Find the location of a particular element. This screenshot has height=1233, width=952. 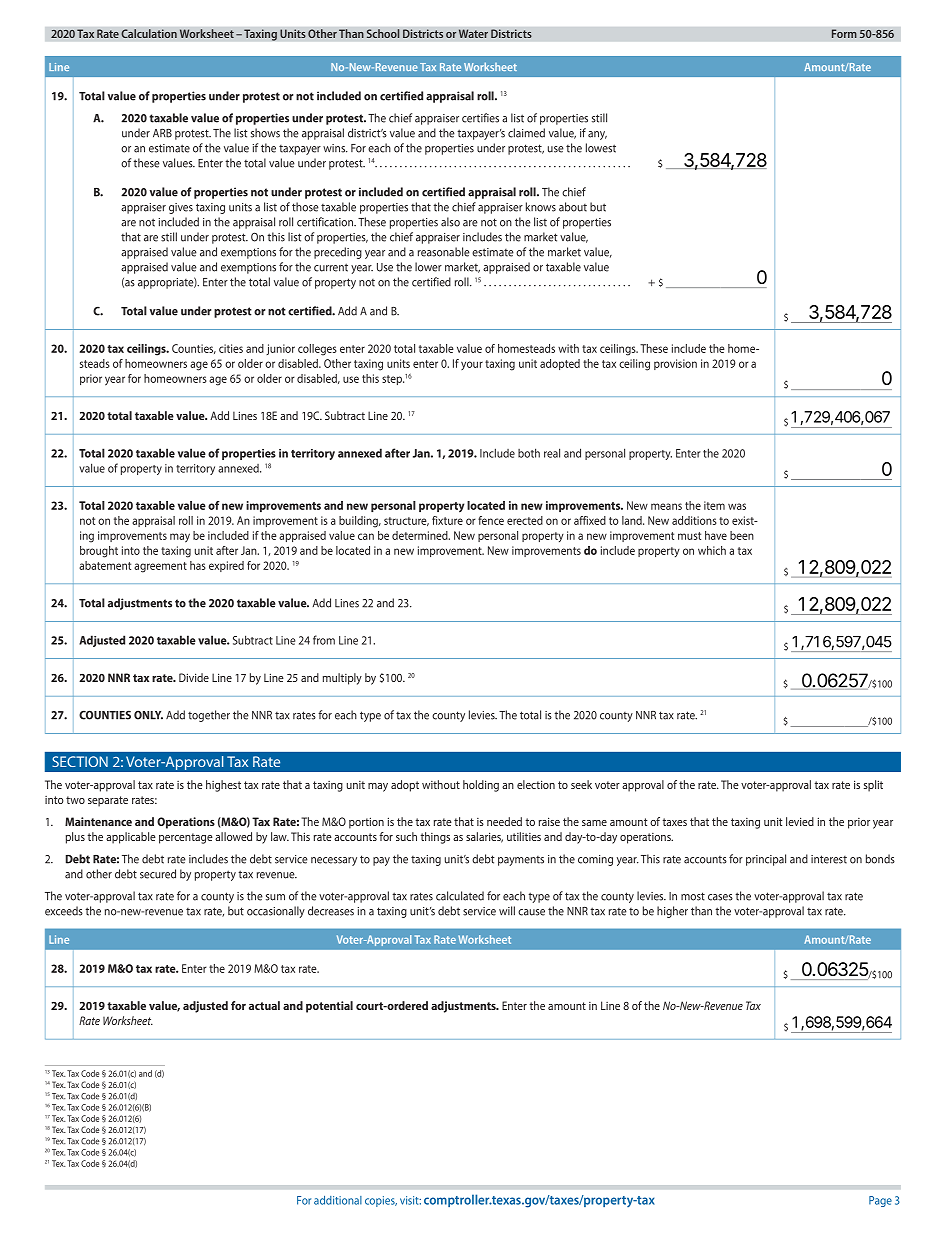

copies is located at coordinates (381, 1201).
